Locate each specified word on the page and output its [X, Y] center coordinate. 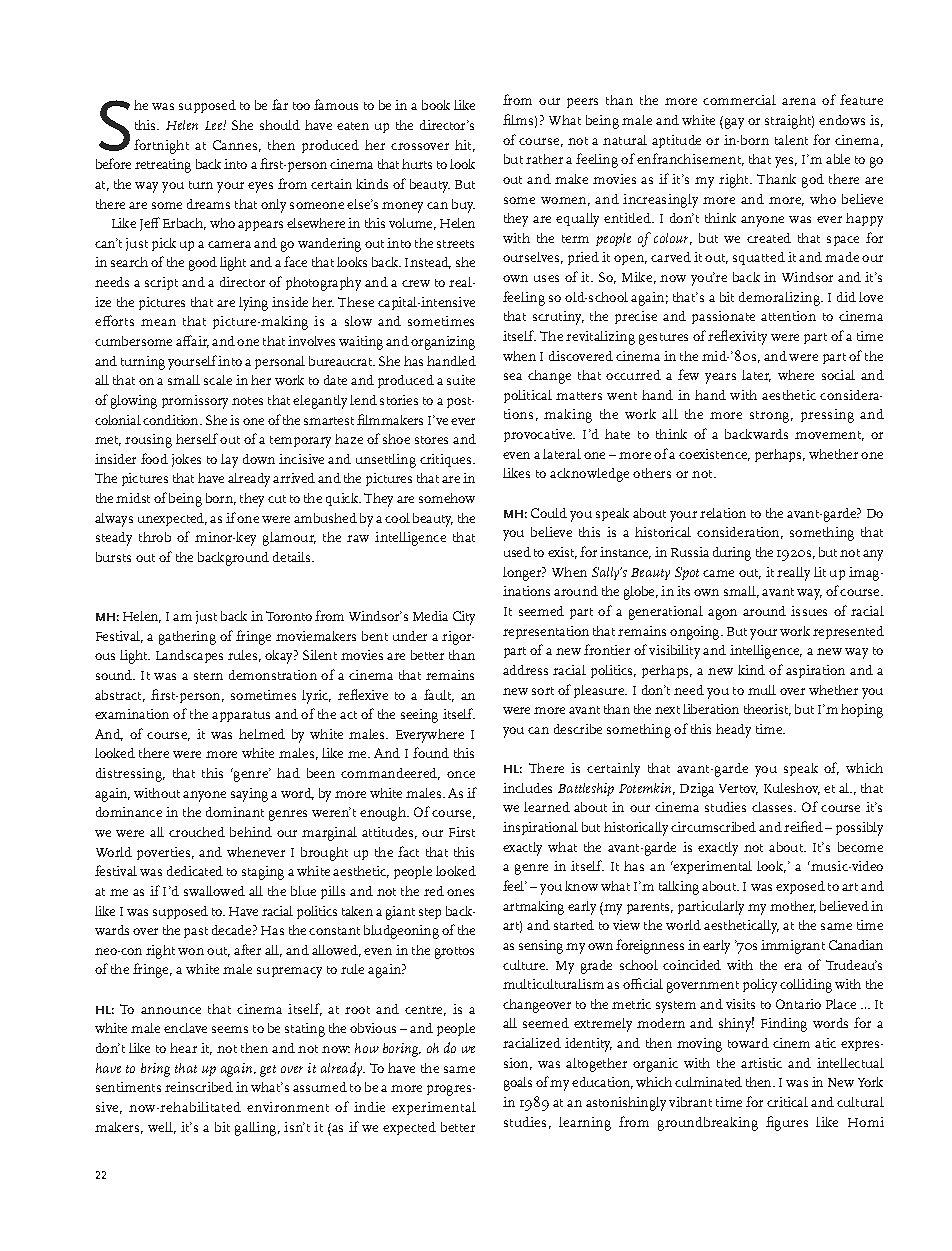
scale [218, 380]
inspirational [540, 828]
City [464, 618]
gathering [187, 638]
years [720, 378]
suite [461, 380]
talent [791, 140]
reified [803, 826]
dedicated [195, 871]
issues [809, 611]
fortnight [161, 146]
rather [544, 159]
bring [155, 1070]
